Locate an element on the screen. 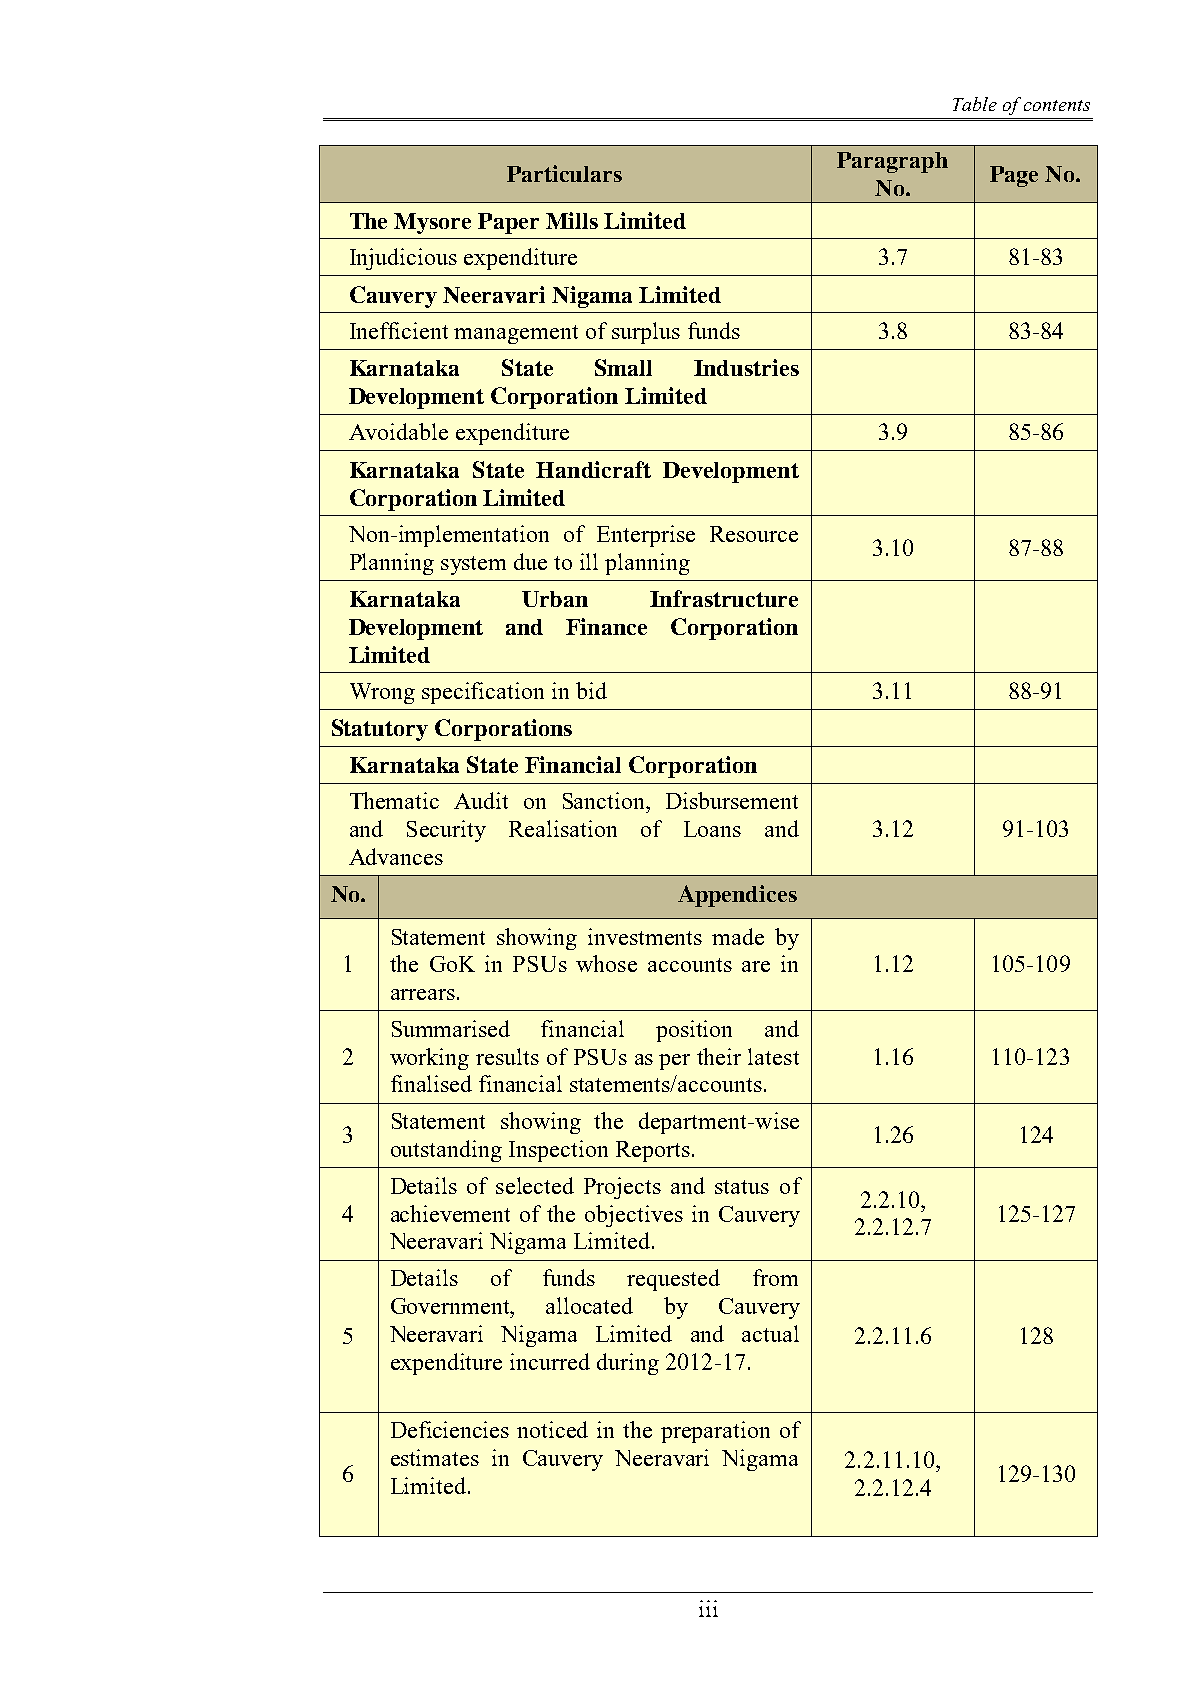 This screenshot has height=1695, width=1199. estimates is located at coordinates (435, 1457).
